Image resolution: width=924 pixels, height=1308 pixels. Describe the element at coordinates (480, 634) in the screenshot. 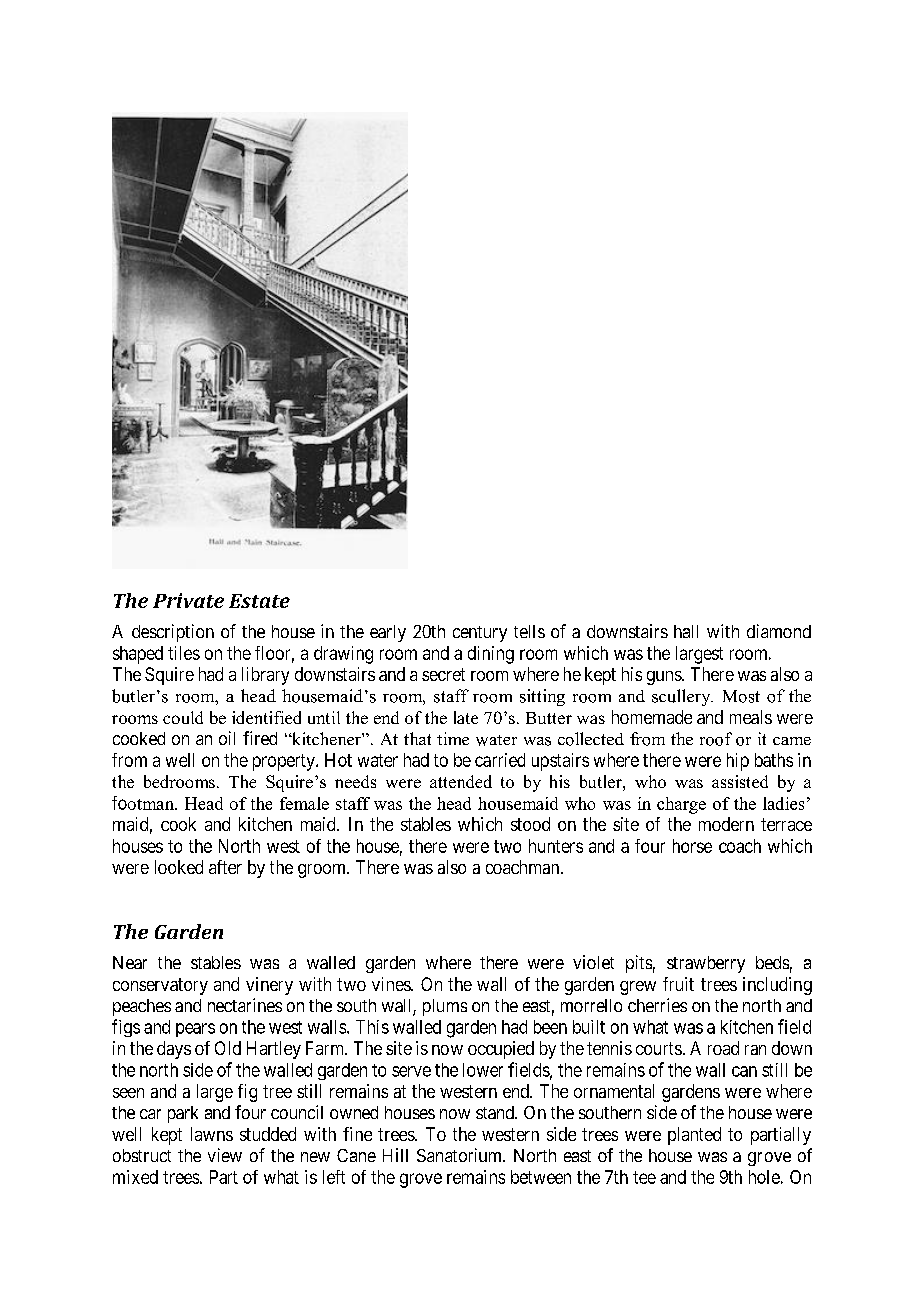

I see `century` at that location.
